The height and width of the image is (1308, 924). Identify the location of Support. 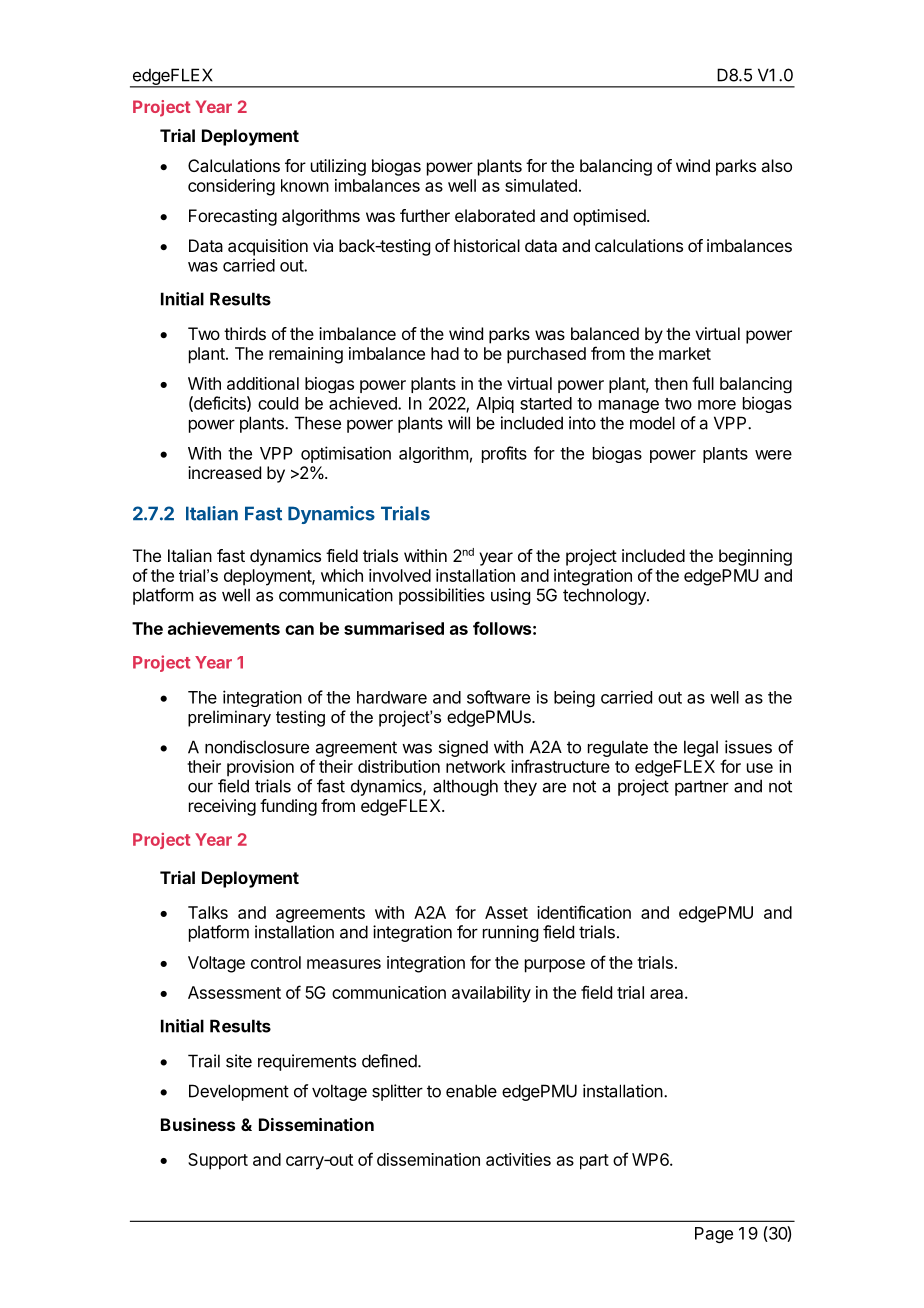
(218, 1161).
